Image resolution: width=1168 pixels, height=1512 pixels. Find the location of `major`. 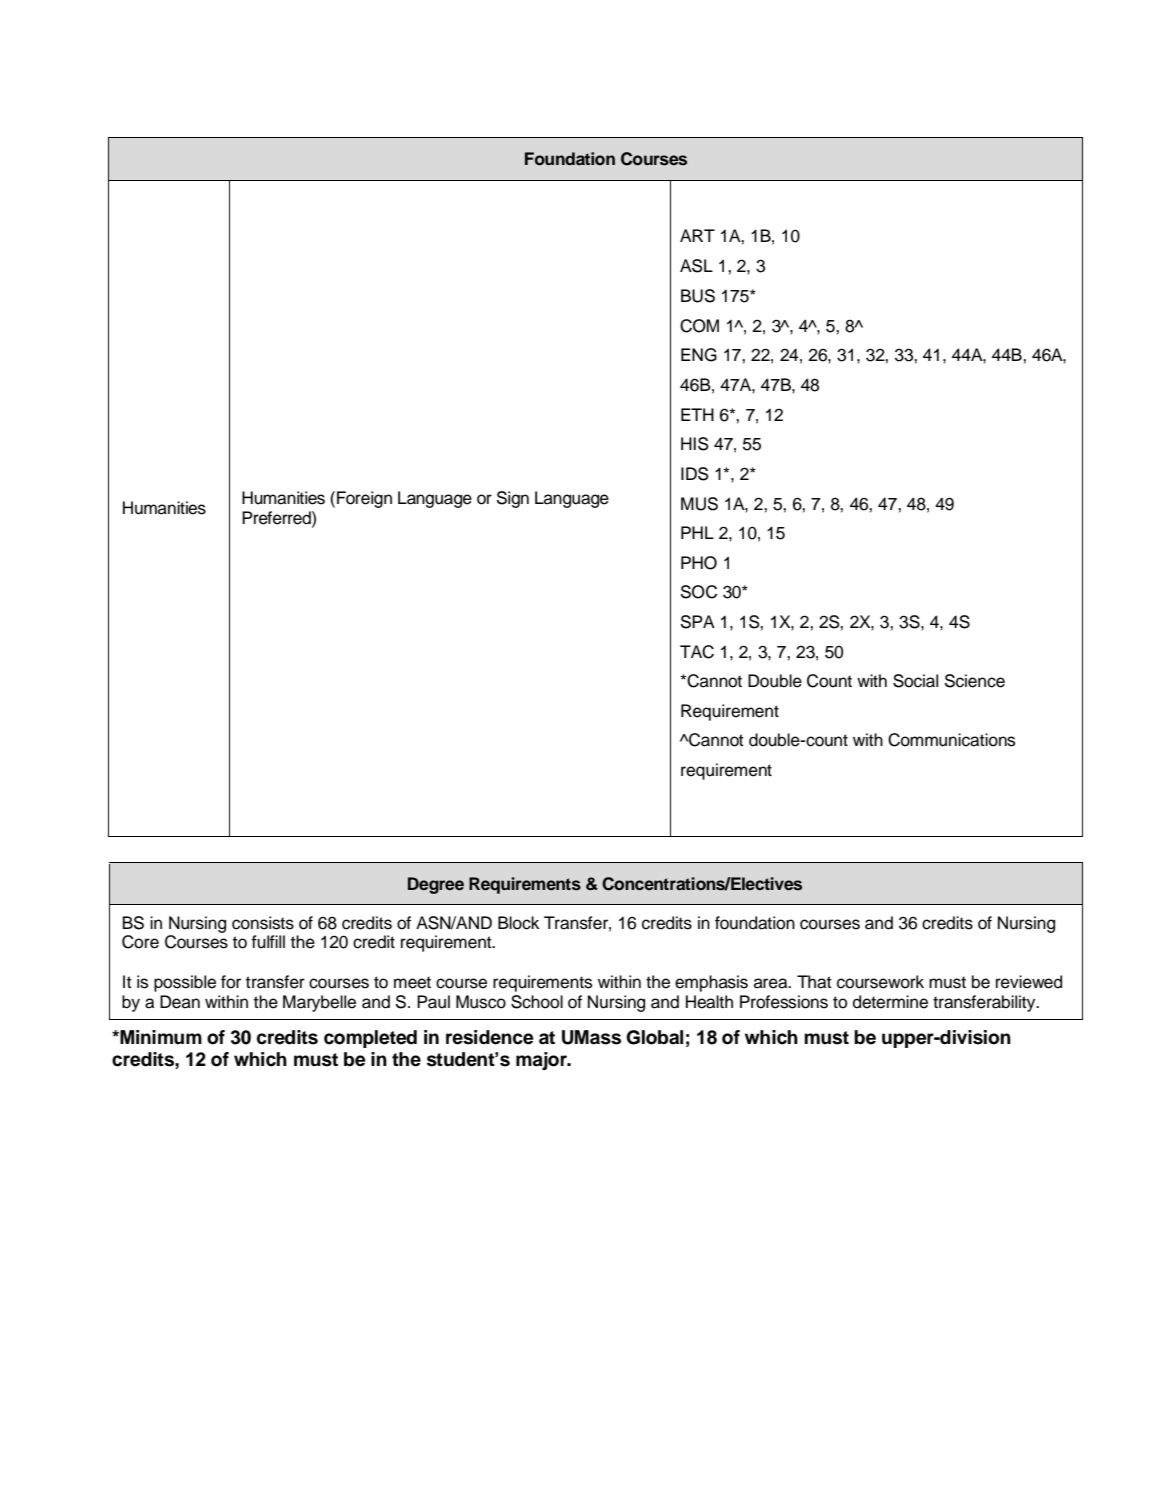

major is located at coordinates (542, 1061).
